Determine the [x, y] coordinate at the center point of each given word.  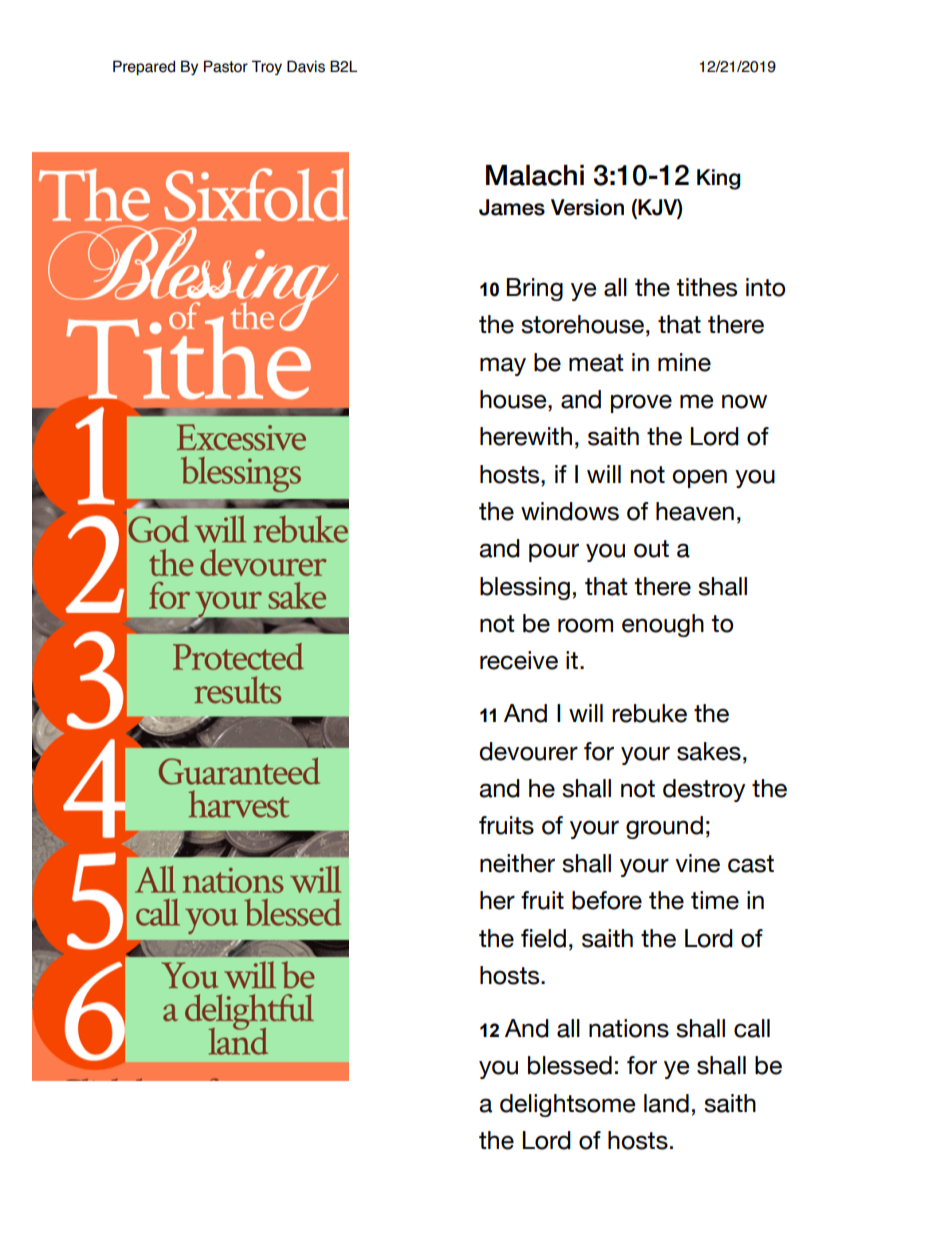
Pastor [226, 66]
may [503, 366]
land [666, 1103]
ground [664, 827]
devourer [528, 751]
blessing [525, 588]
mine [684, 362]
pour [554, 552]
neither [517, 863]
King [718, 179]
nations [629, 1028]
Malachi [535, 175]
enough [663, 625]
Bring [535, 289]
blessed [570, 1065]
